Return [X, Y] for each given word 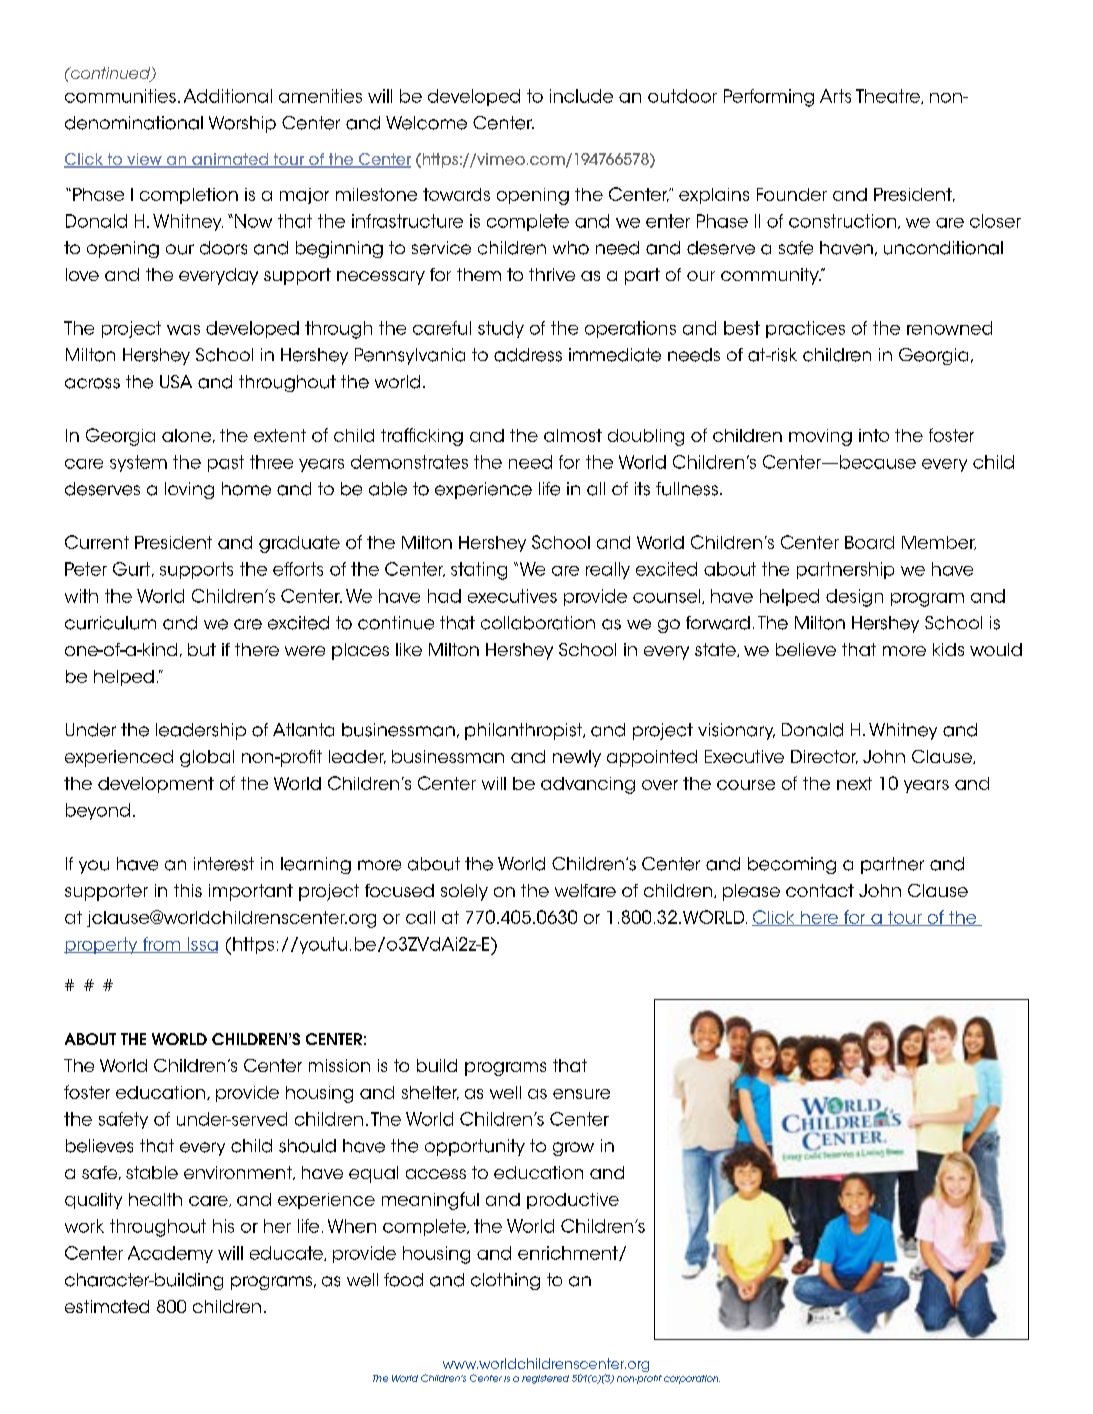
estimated [107, 1306]
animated [230, 160]
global [207, 758]
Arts [835, 96]
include [581, 96]
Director [824, 757]
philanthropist [525, 731]
